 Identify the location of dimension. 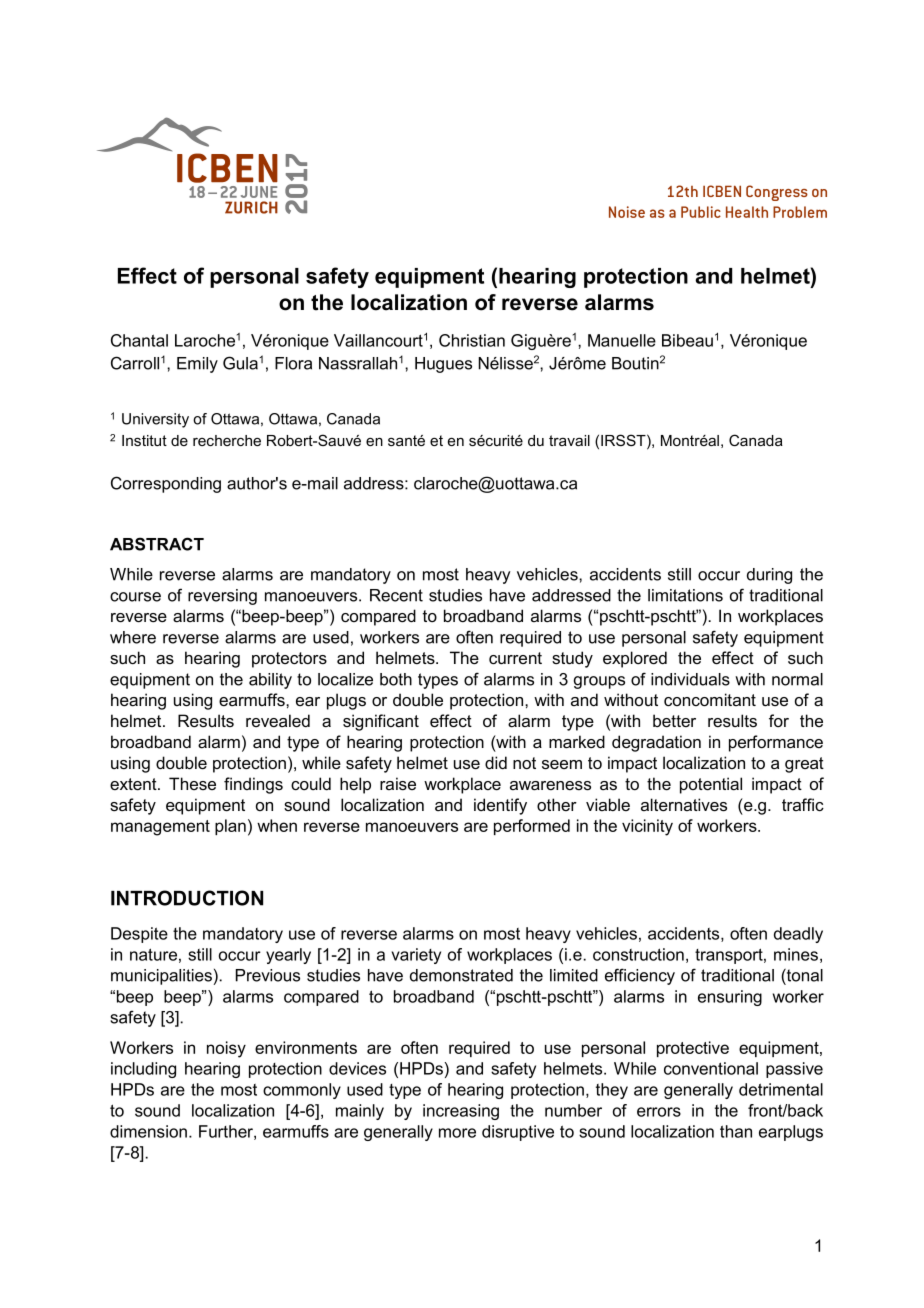
(148, 1131).
